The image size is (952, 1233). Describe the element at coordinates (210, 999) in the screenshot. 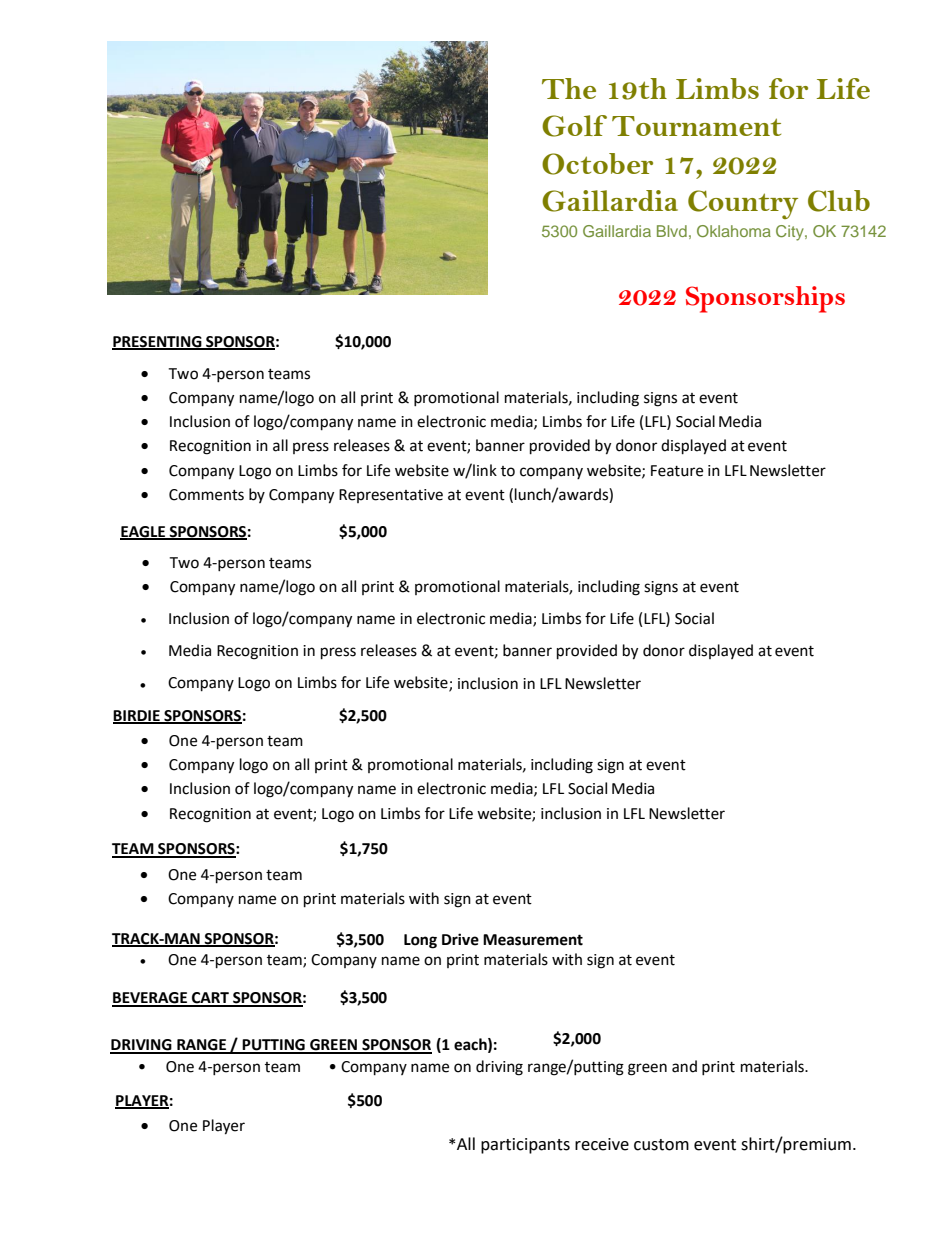

I see `CART` at that location.
